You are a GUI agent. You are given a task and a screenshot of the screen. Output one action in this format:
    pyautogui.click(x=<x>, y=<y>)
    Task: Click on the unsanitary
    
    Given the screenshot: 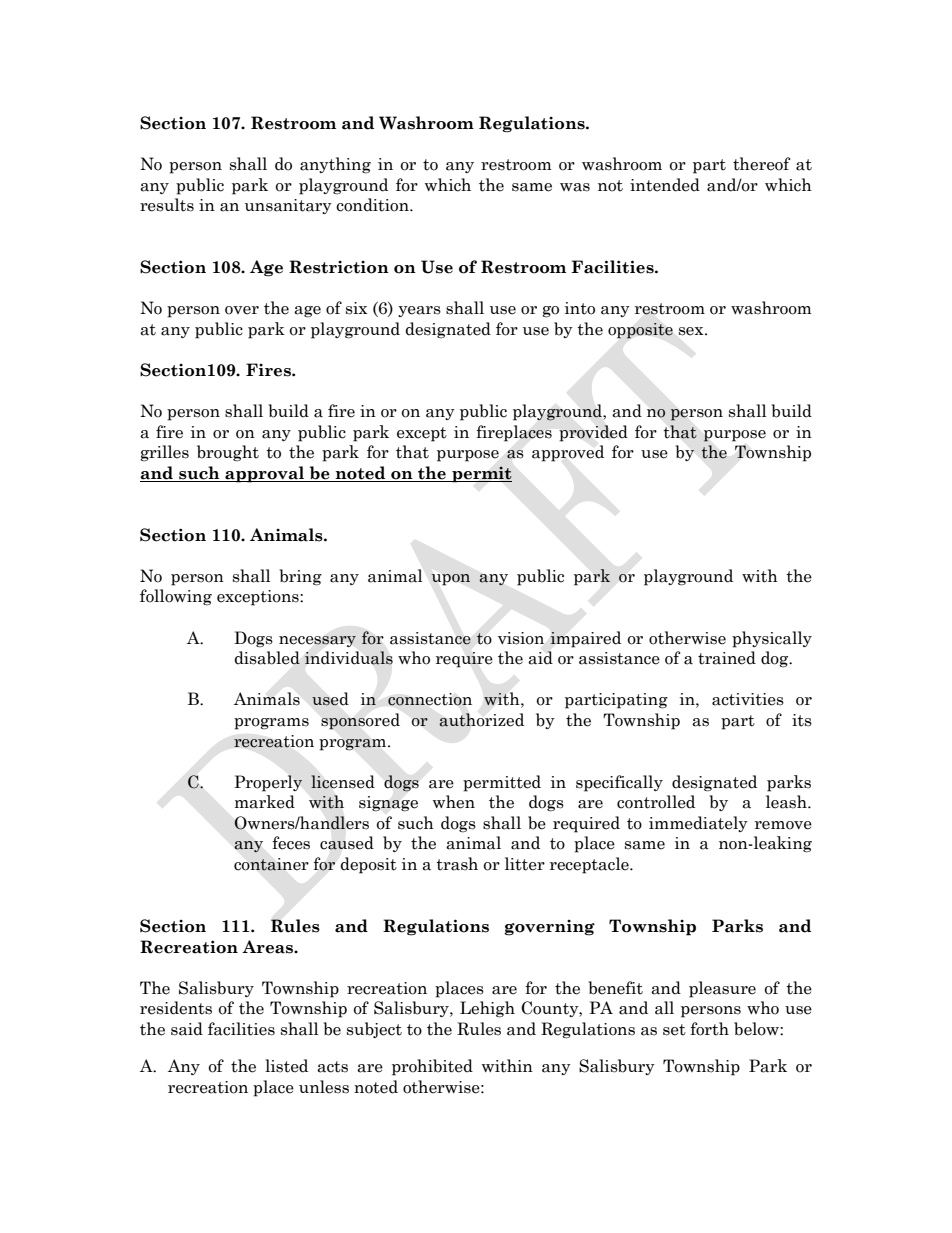 What is the action you would take?
    pyautogui.click(x=288, y=206)
